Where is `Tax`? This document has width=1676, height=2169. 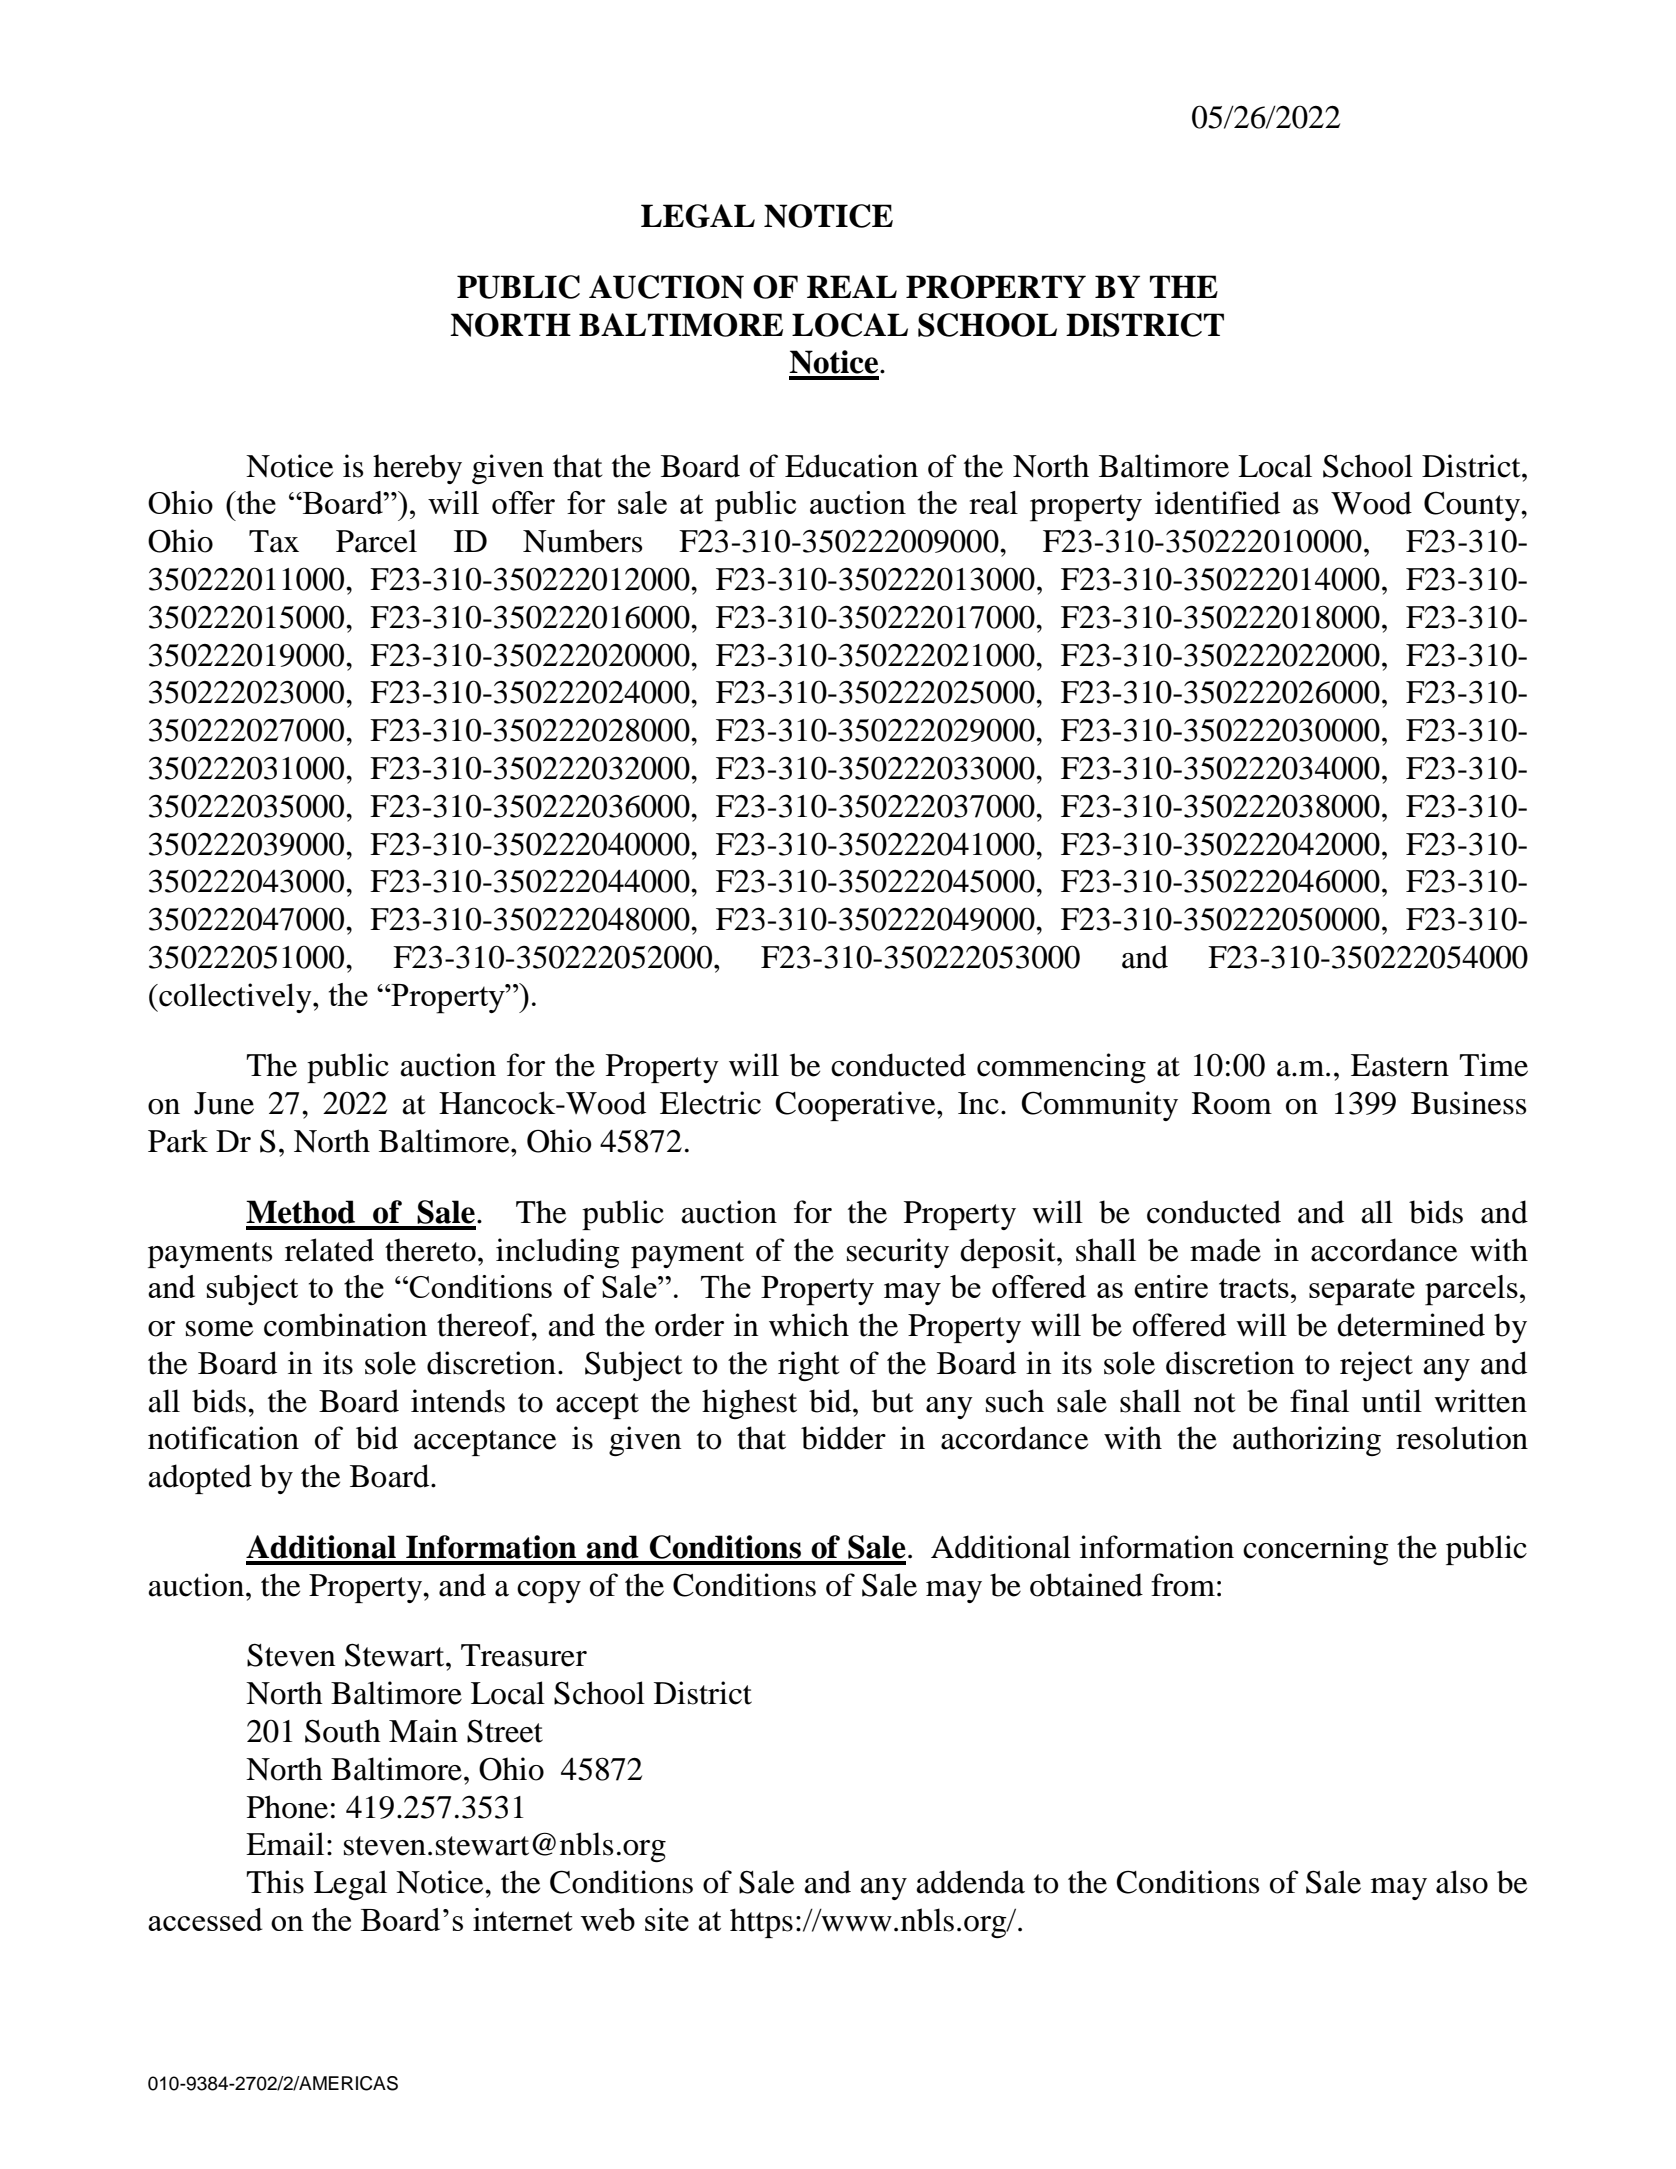
Tax is located at coordinates (274, 541).
